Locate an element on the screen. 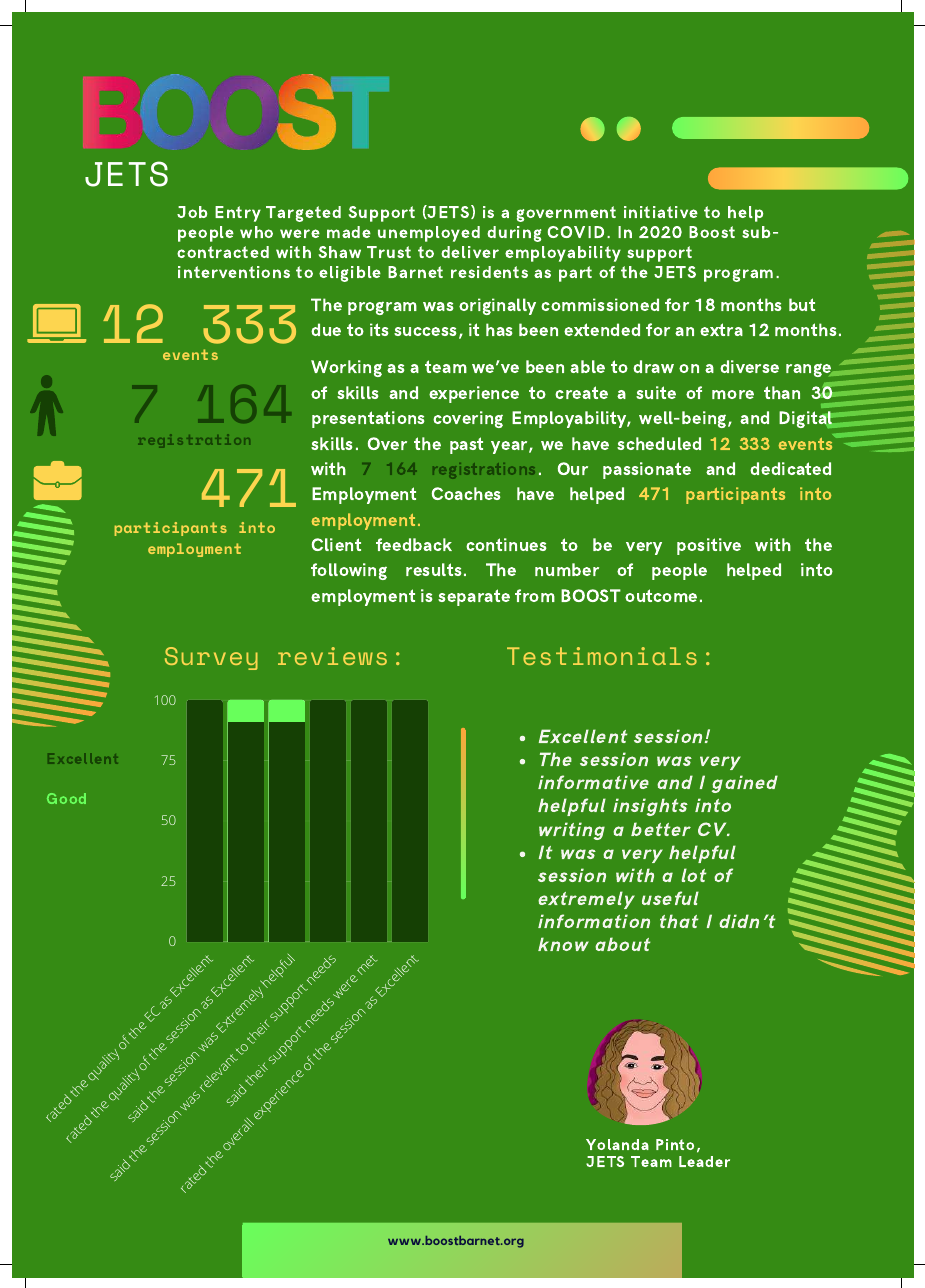 This screenshot has height=1288, width=925. Good is located at coordinates (66, 798).
